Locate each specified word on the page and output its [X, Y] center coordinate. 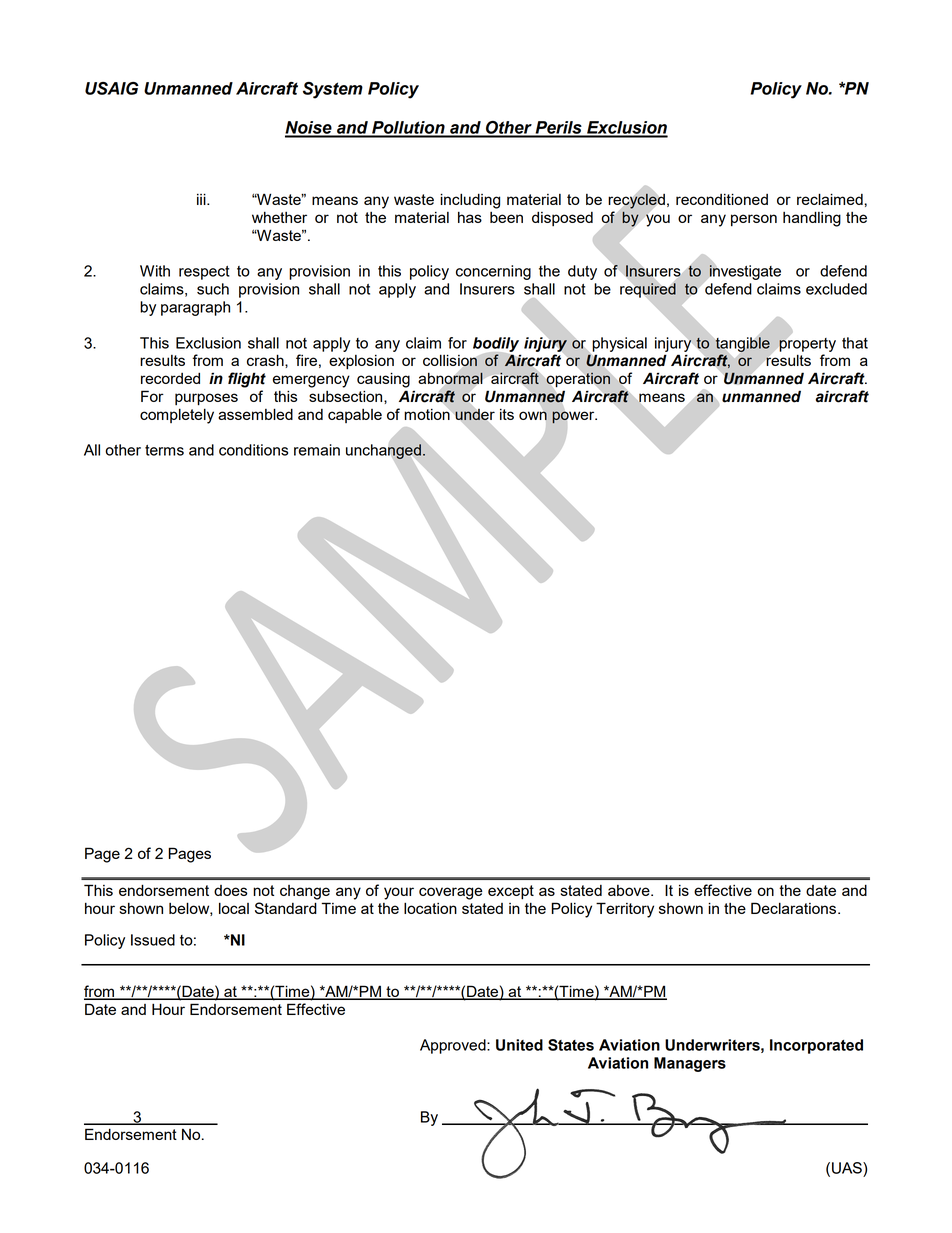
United [519, 1045]
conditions [253, 450]
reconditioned [722, 199]
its [507, 414]
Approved [454, 1046]
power [574, 417]
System [333, 90]
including [470, 201]
